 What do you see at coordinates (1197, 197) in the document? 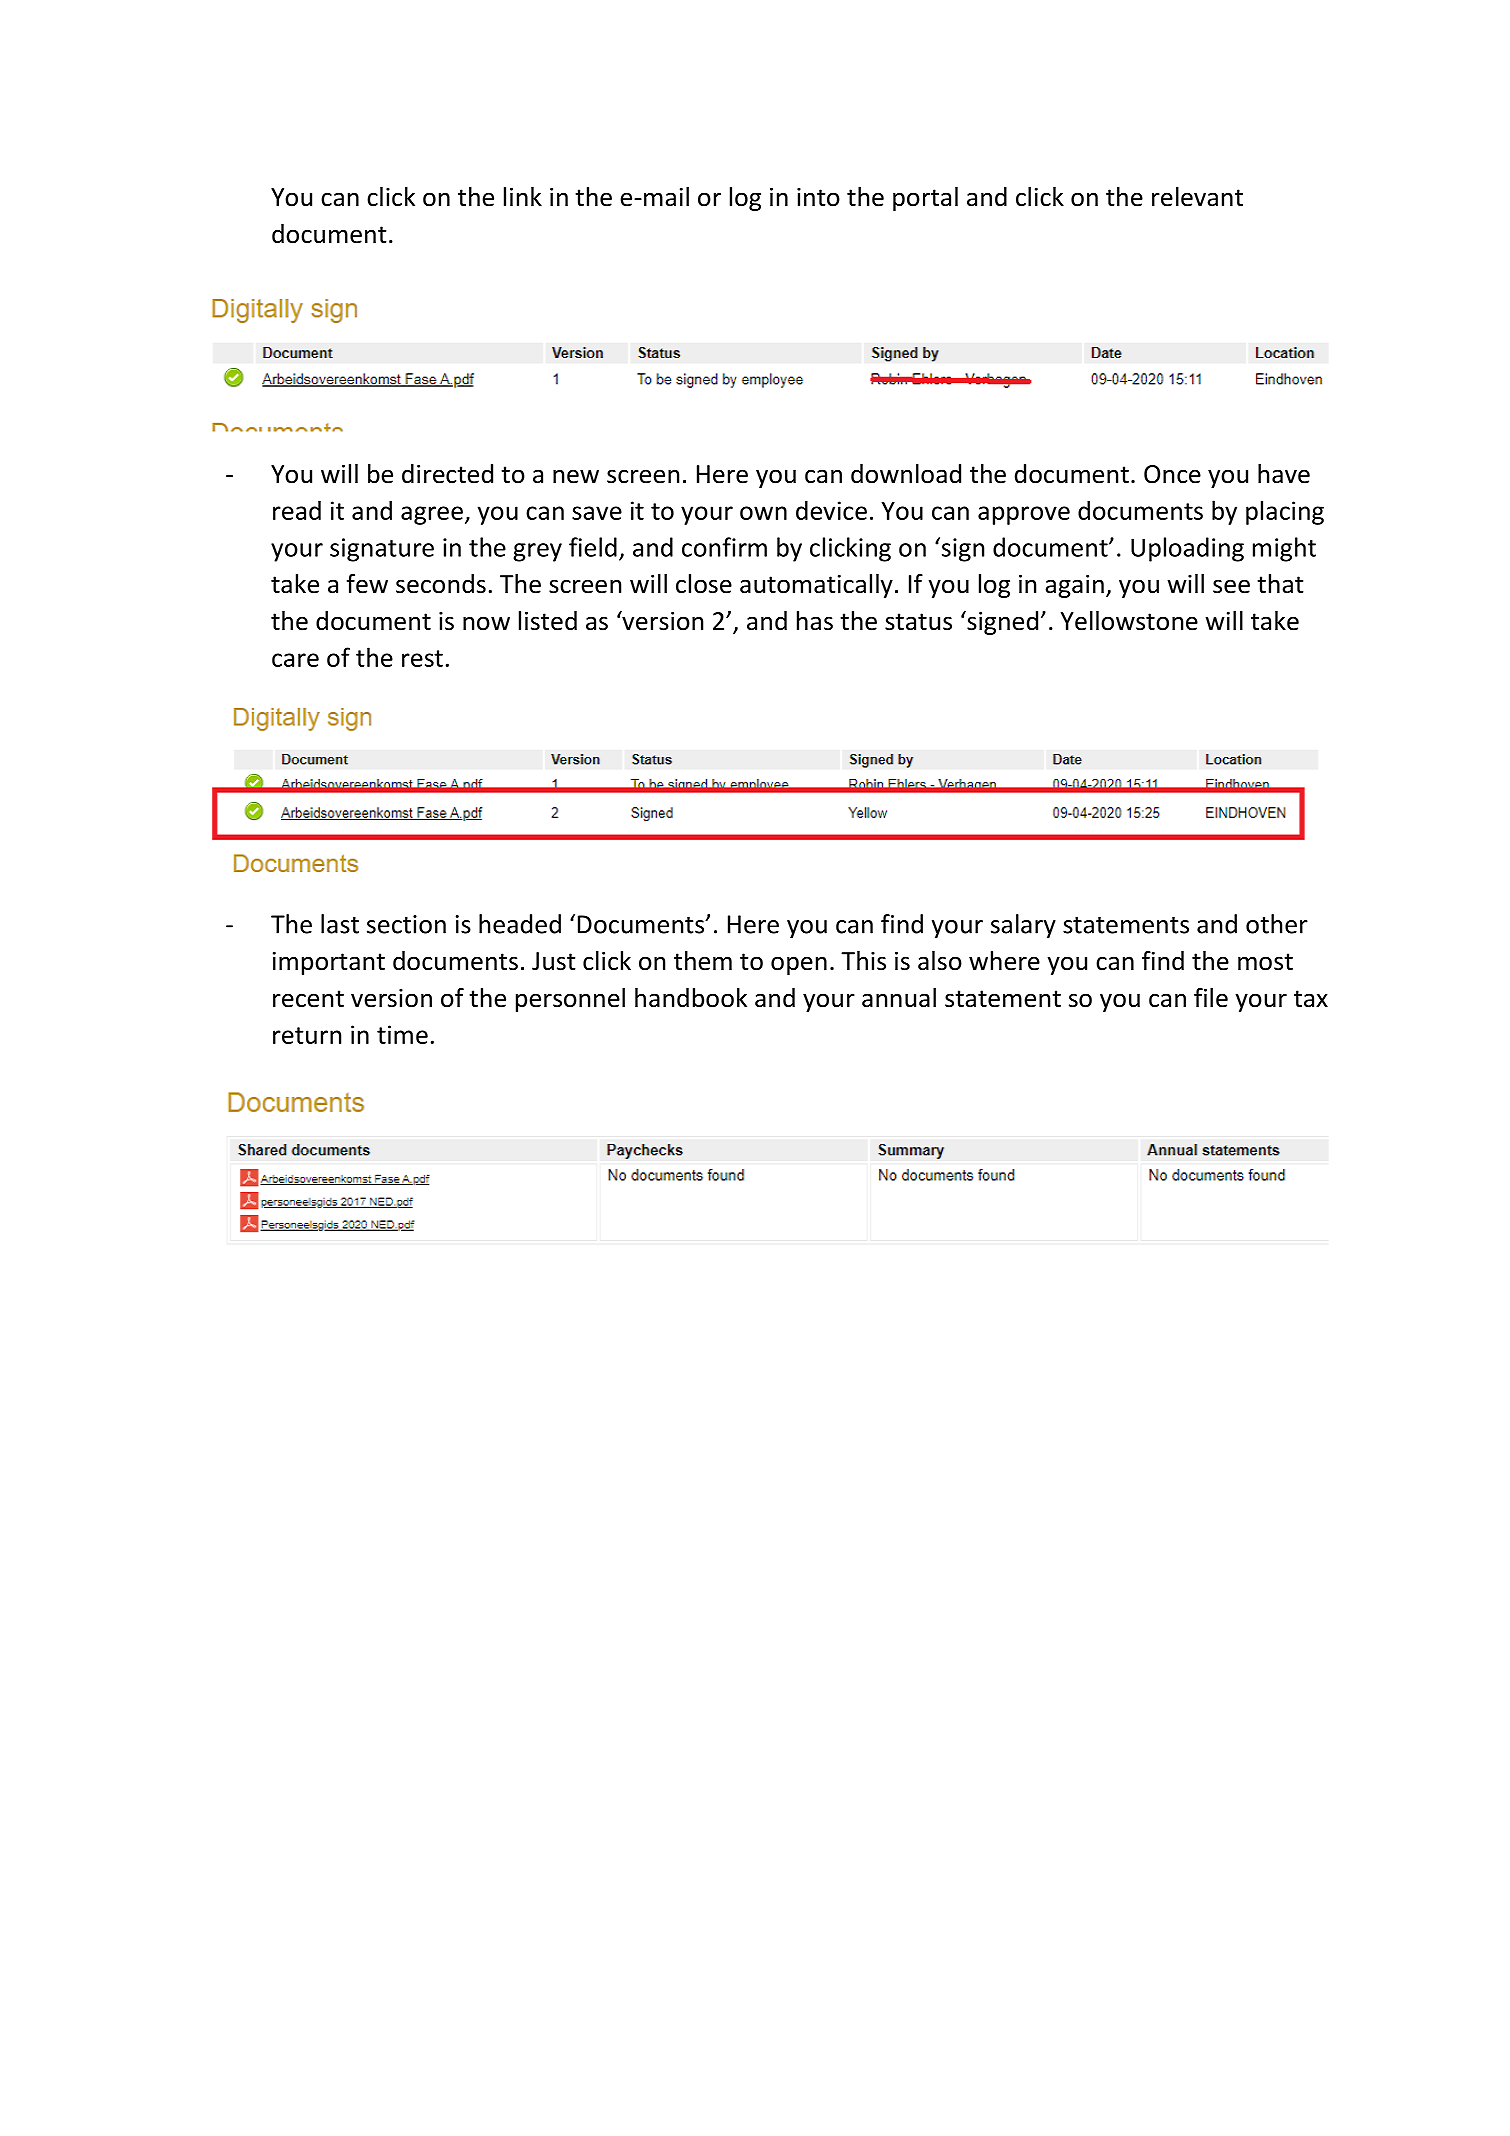
I see `relevant` at bounding box center [1197, 197].
